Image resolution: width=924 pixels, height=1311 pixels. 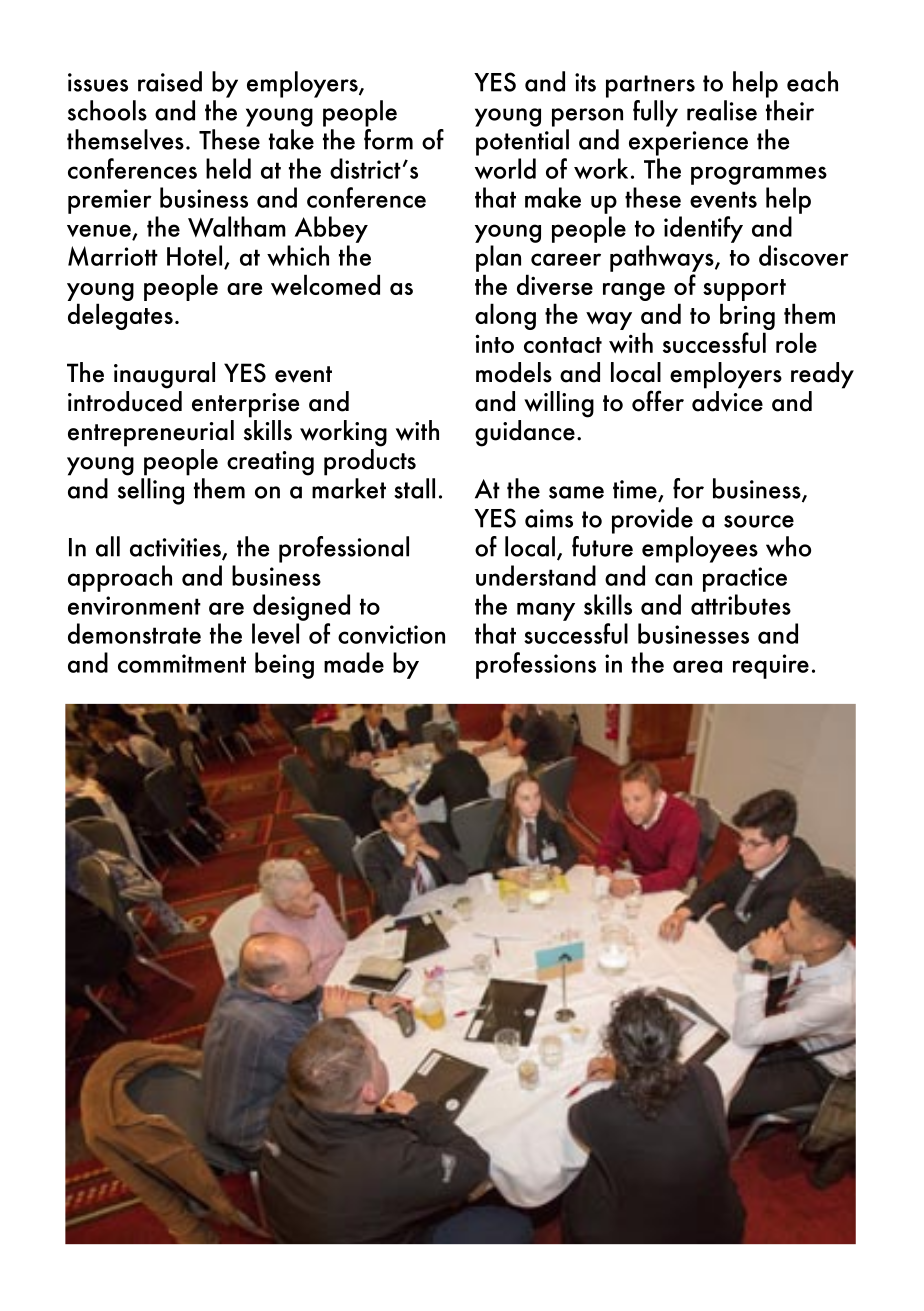 What do you see at coordinates (722, 110) in the document?
I see `realise` at bounding box center [722, 110].
